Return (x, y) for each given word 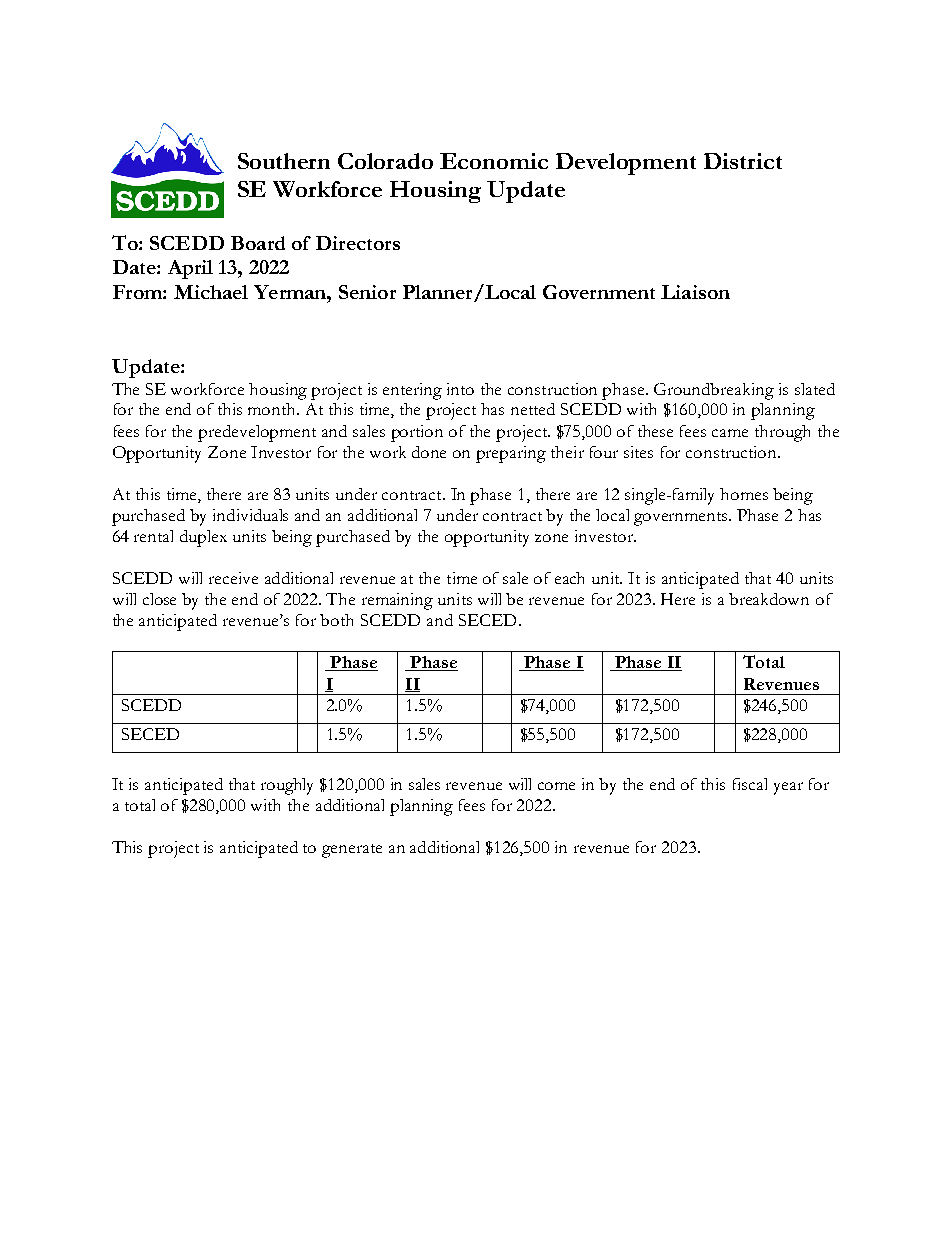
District (743, 161)
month (273, 409)
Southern (284, 161)
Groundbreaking (714, 391)
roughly (287, 786)
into (460, 389)
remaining (397, 601)
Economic (494, 161)
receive (233, 578)
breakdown (769, 599)
